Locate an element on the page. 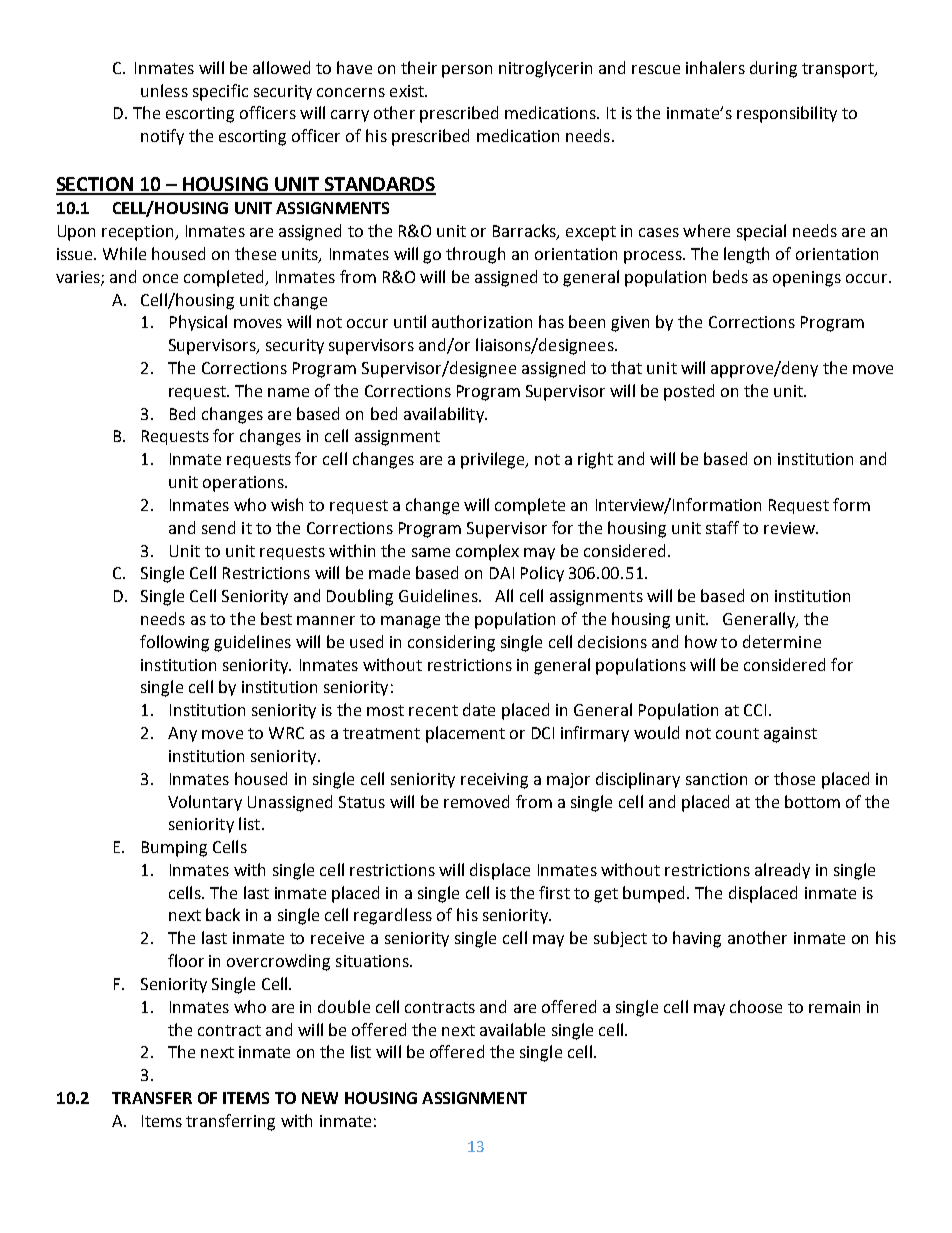 This document has width=952, height=1233. NEW is located at coordinates (320, 1098).
